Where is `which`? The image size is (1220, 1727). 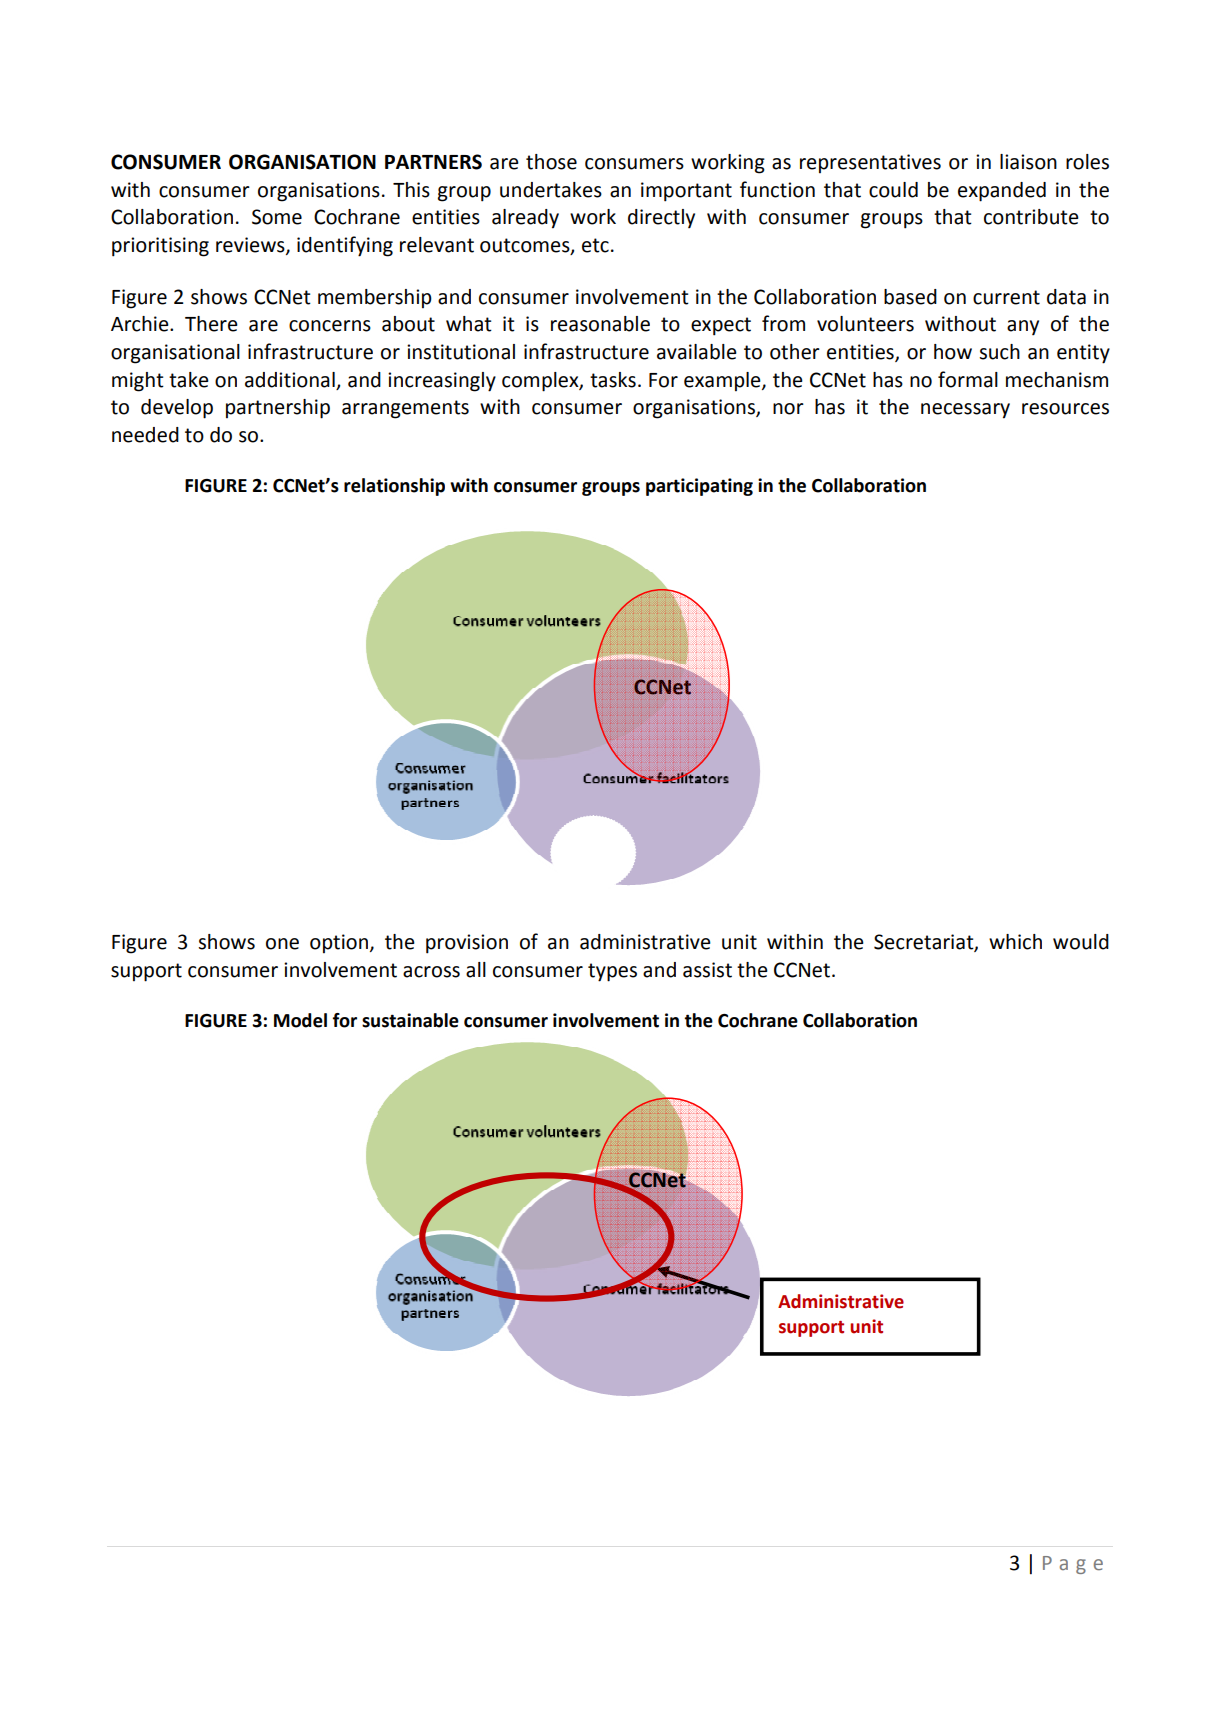 which is located at coordinates (1015, 942).
